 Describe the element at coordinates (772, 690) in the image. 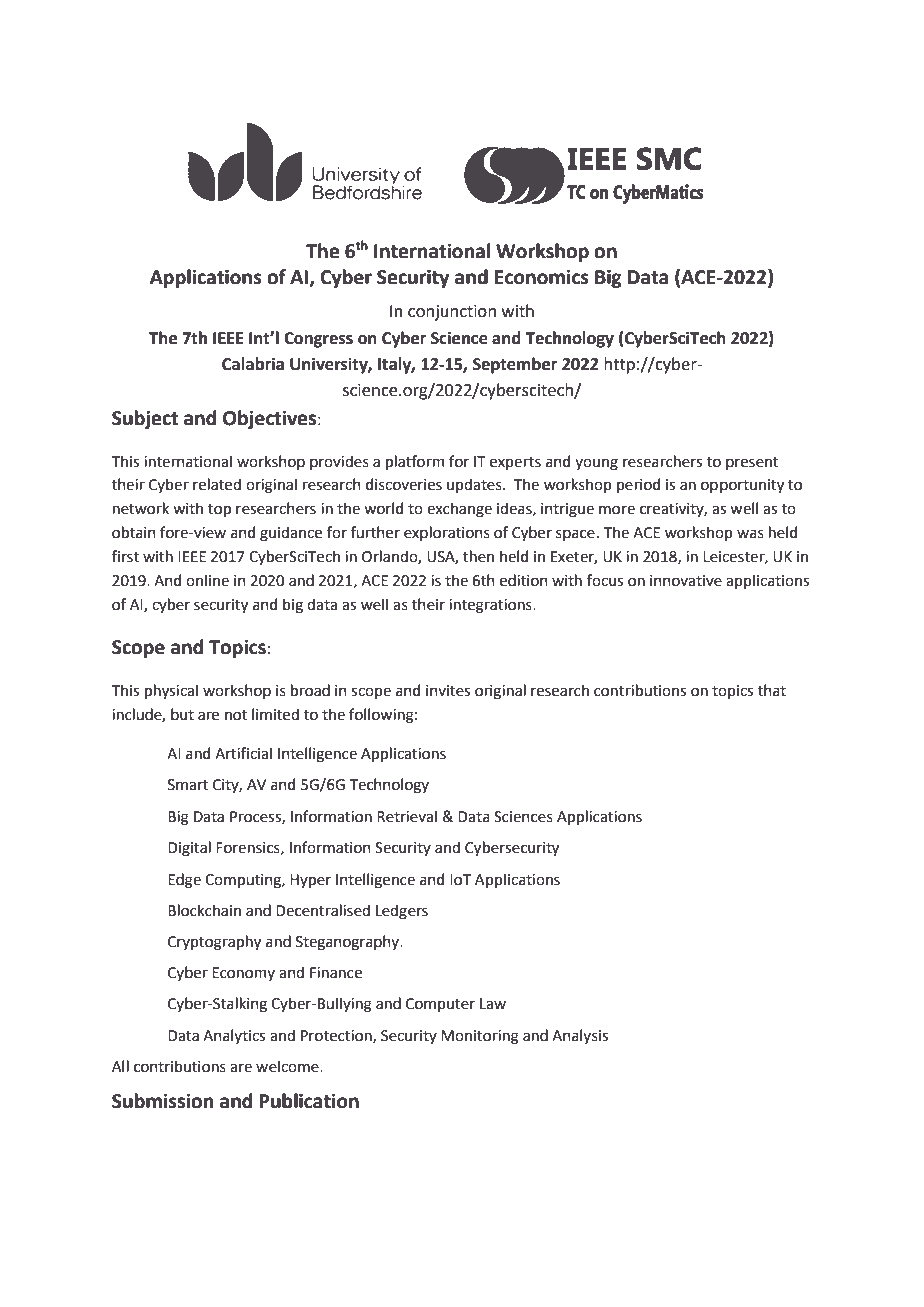

I see `that` at that location.
